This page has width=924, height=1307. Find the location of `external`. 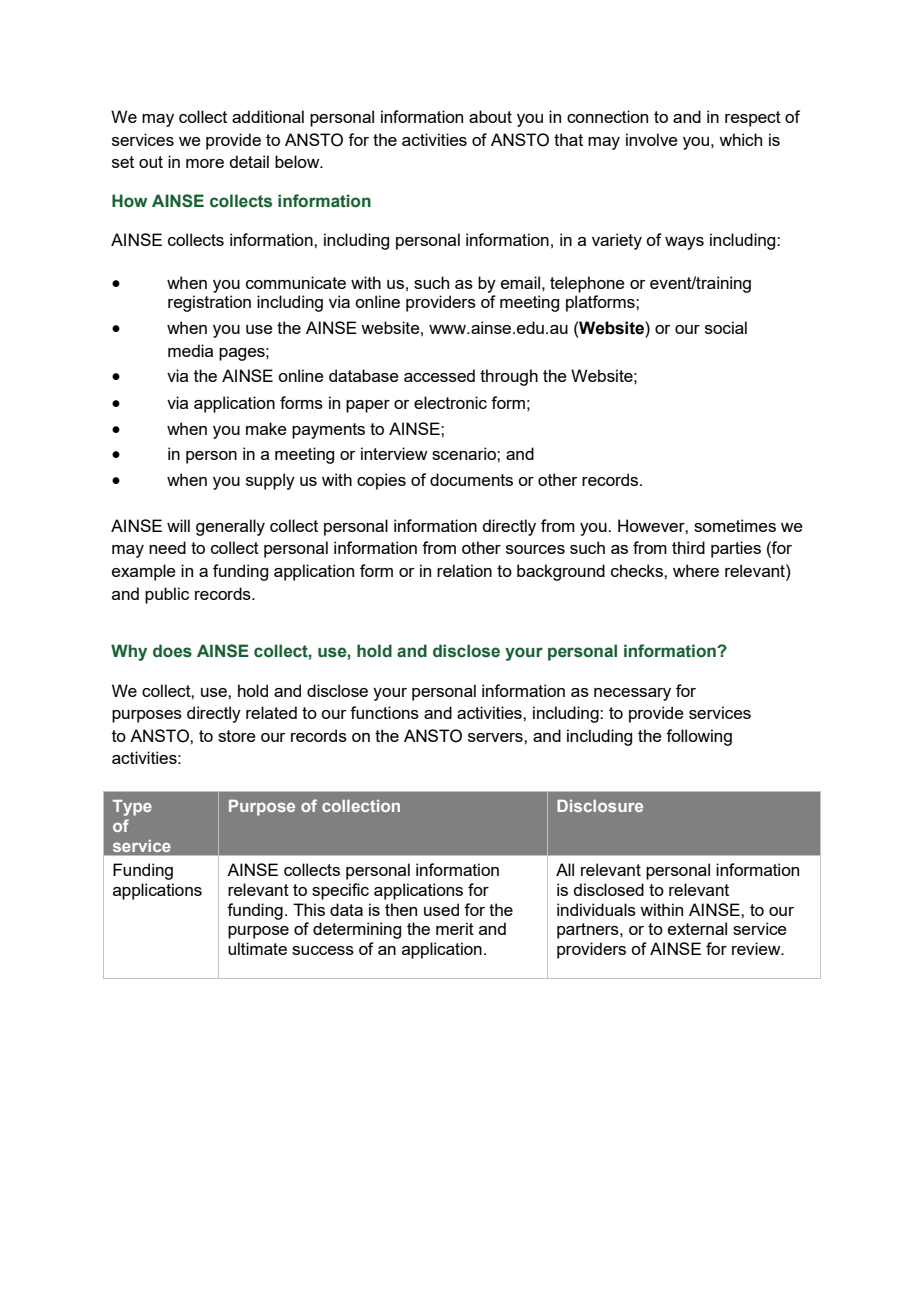

external is located at coordinates (697, 928).
